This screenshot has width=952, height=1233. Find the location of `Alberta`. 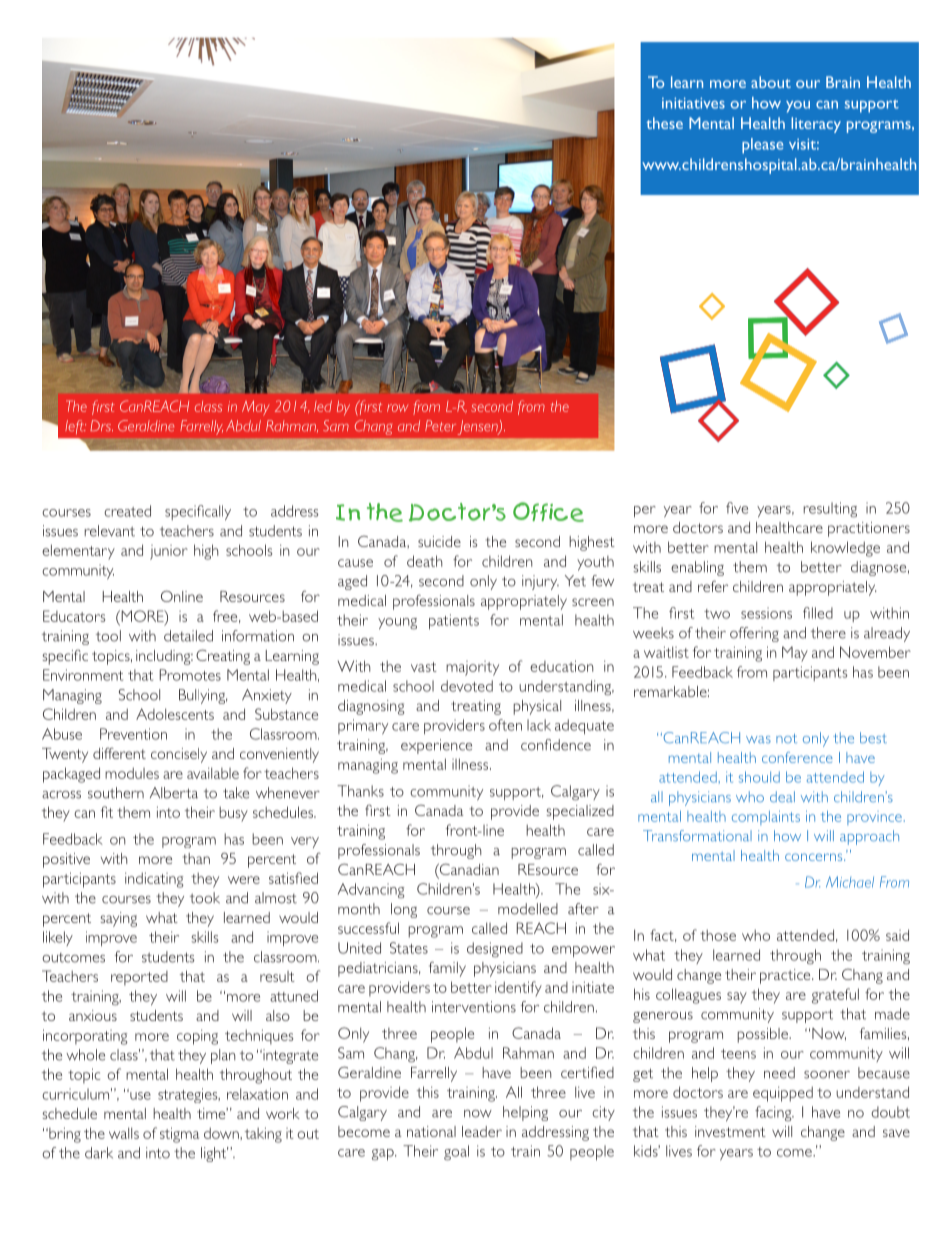

Alberta is located at coordinates (174, 793).
